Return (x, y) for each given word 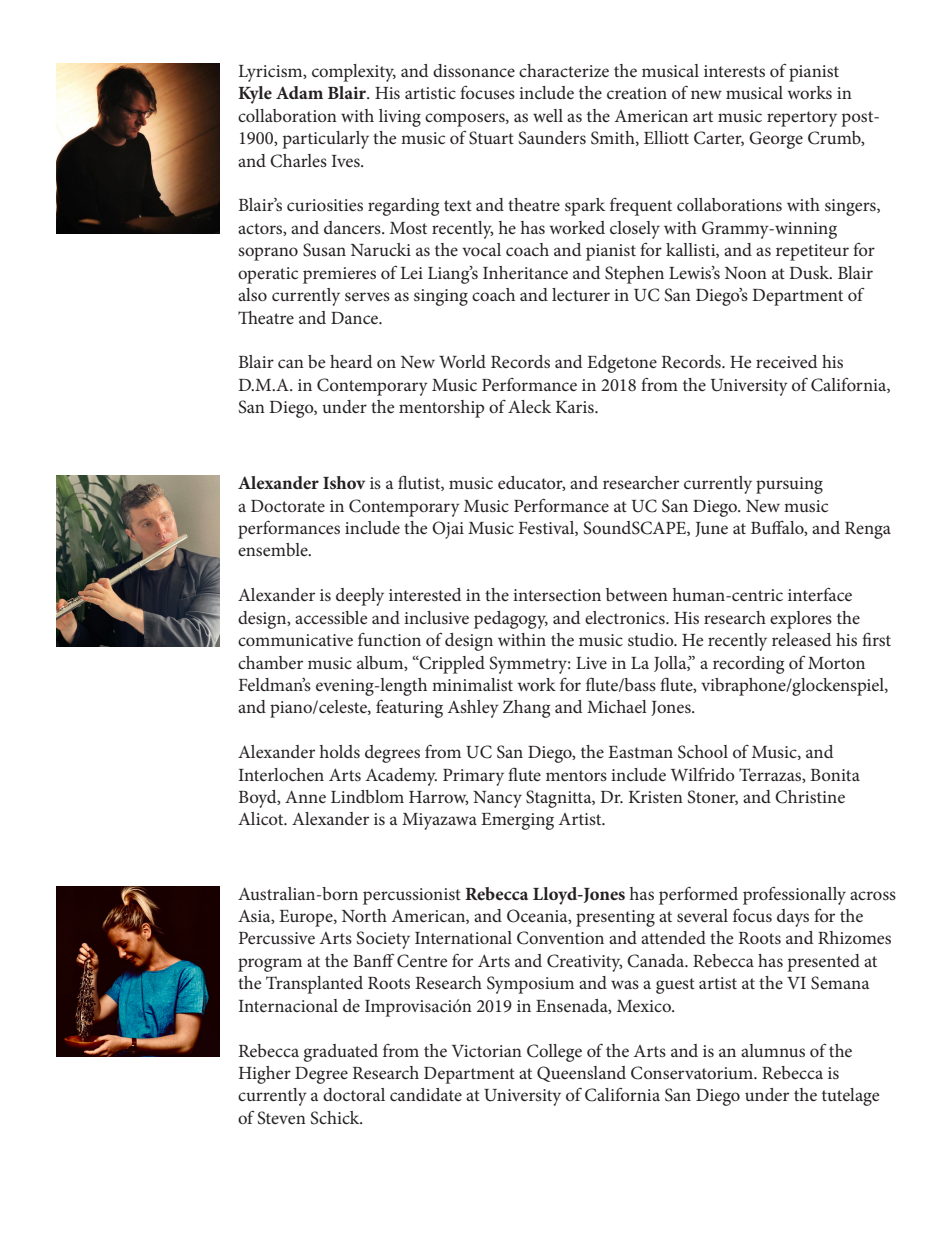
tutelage (850, 1097)
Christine (810, 797)
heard (351, 361)
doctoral (354, 1094)
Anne (305, 797)
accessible (331, 617)
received (786, 361)
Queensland (581, 1074)
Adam (299, 92)
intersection (557, 595)
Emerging (517, 821)
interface (820, 594)
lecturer (581, 294)
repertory (802, 119)
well (548, 115)
